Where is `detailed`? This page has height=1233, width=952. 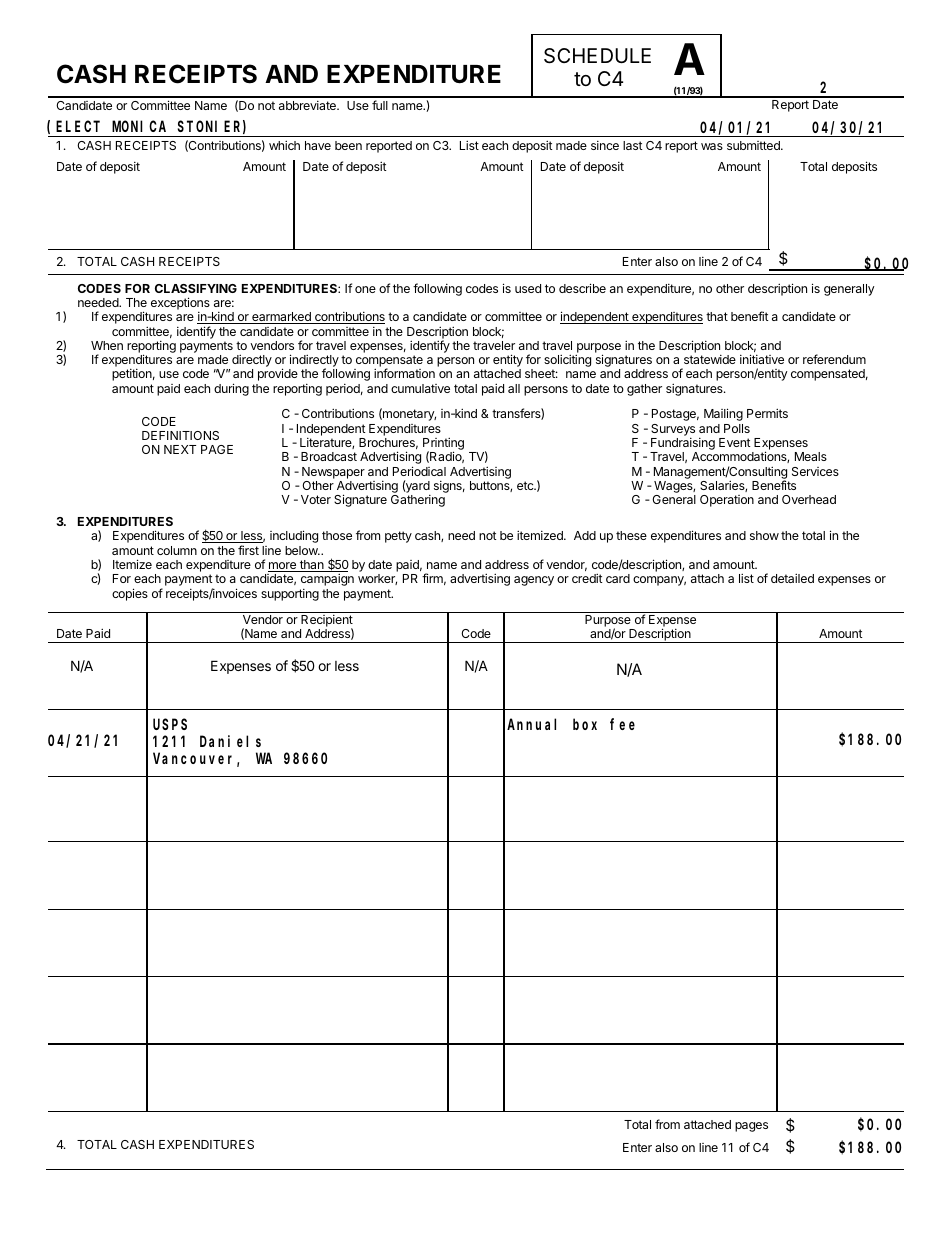
detailed is located at coordinates (792, 578).
